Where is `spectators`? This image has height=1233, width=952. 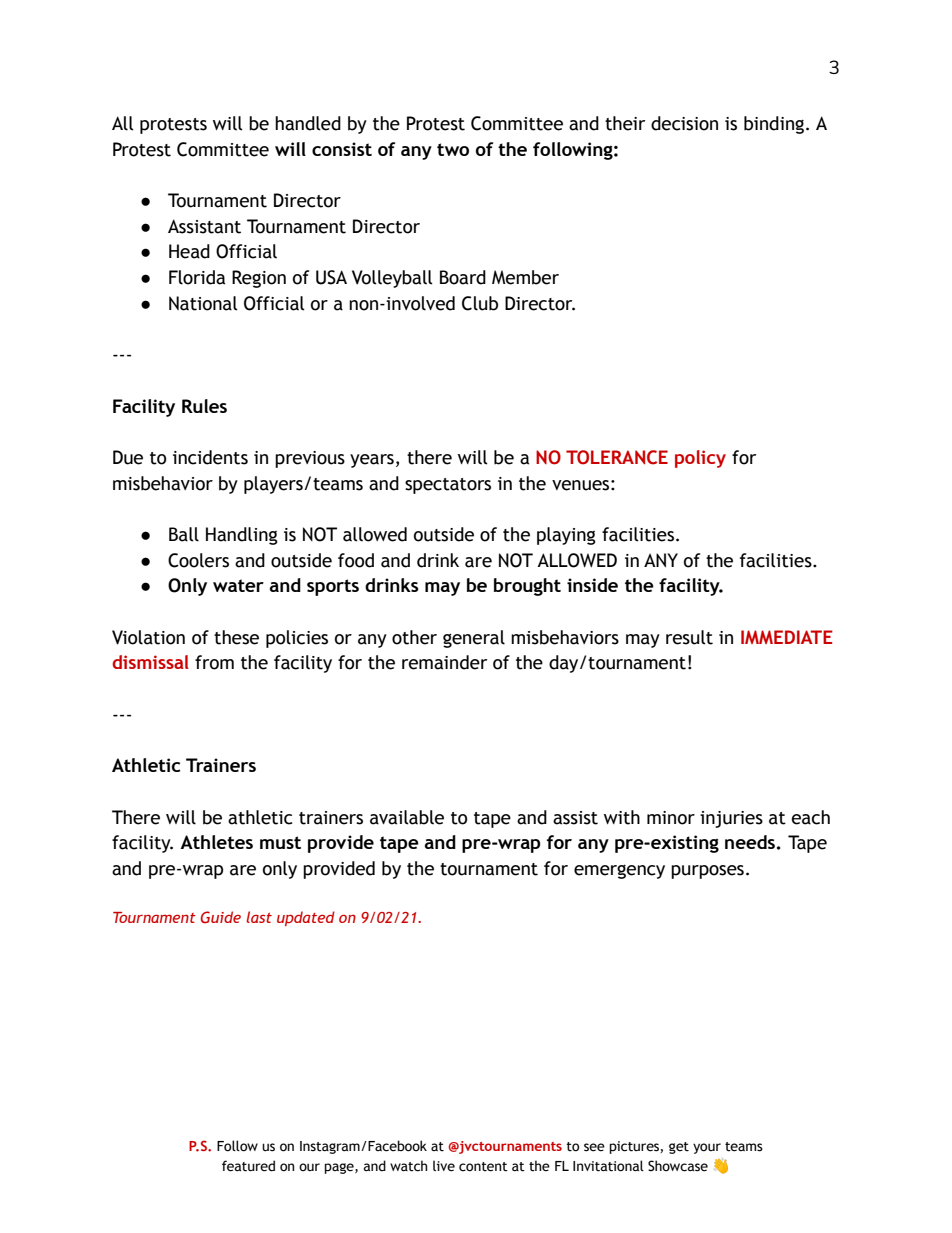
spectators is located at coordinates (448, 486).
